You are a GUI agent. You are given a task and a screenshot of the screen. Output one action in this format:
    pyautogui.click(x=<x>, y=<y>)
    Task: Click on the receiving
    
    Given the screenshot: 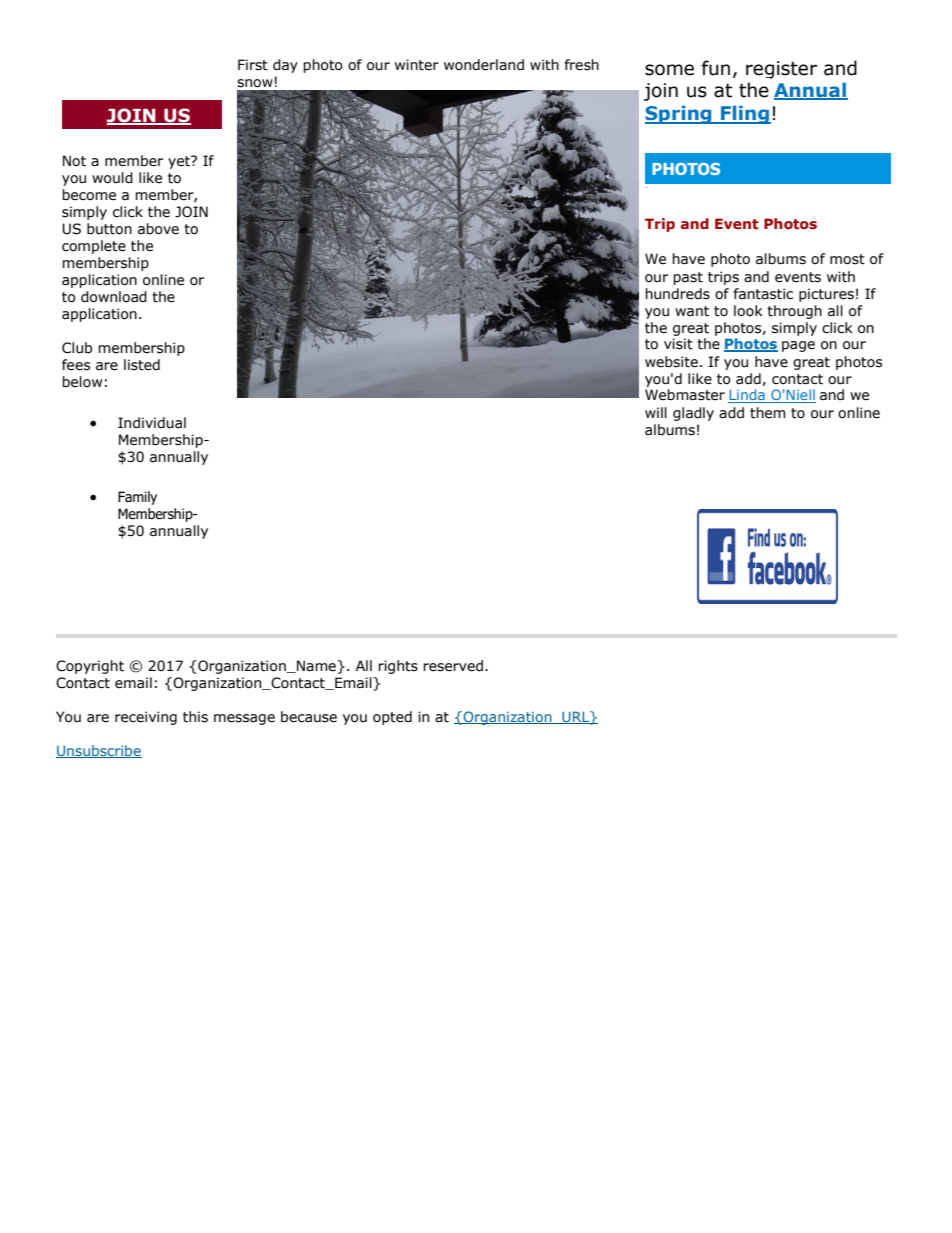 What is the action you would take?
    pyautogui.click(x=146, y=718)
